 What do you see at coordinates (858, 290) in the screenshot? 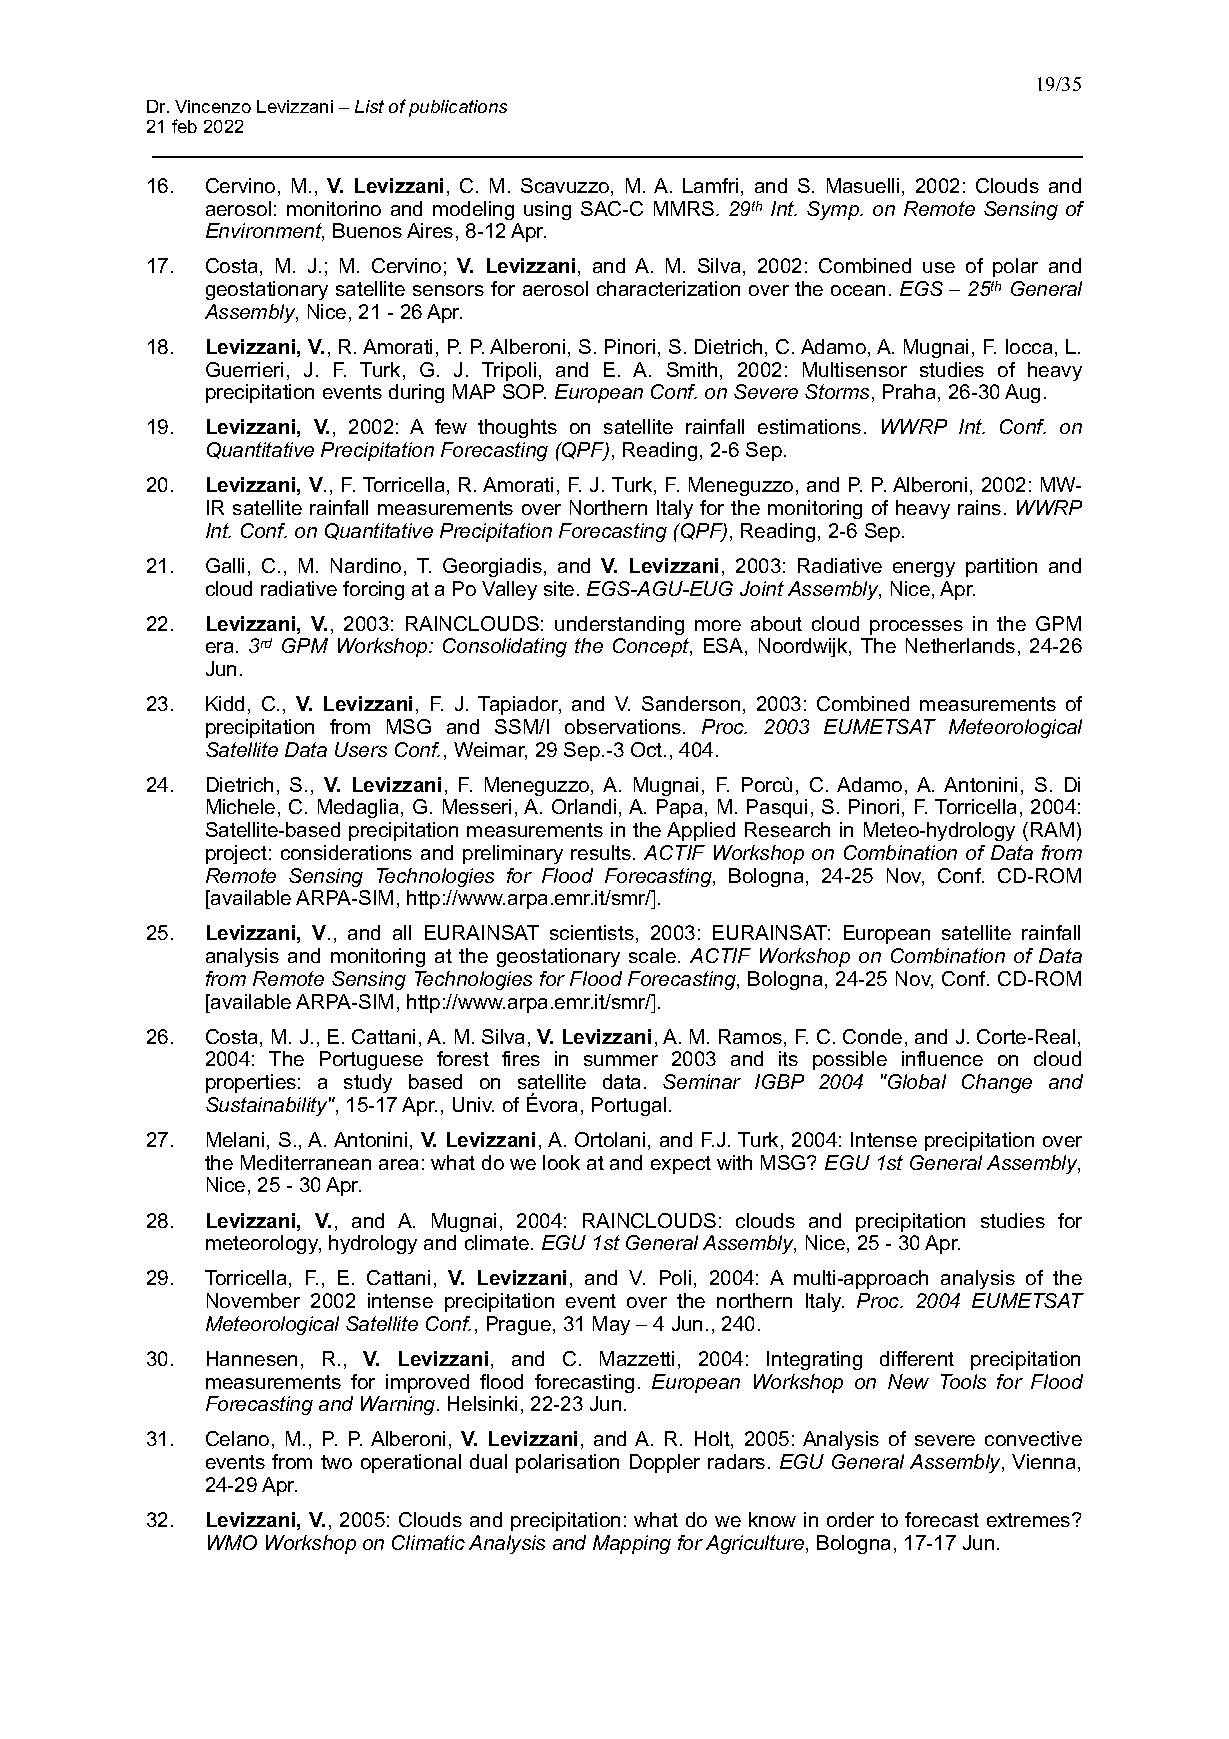
I see `ocean` at bounding box center [858, 290].
